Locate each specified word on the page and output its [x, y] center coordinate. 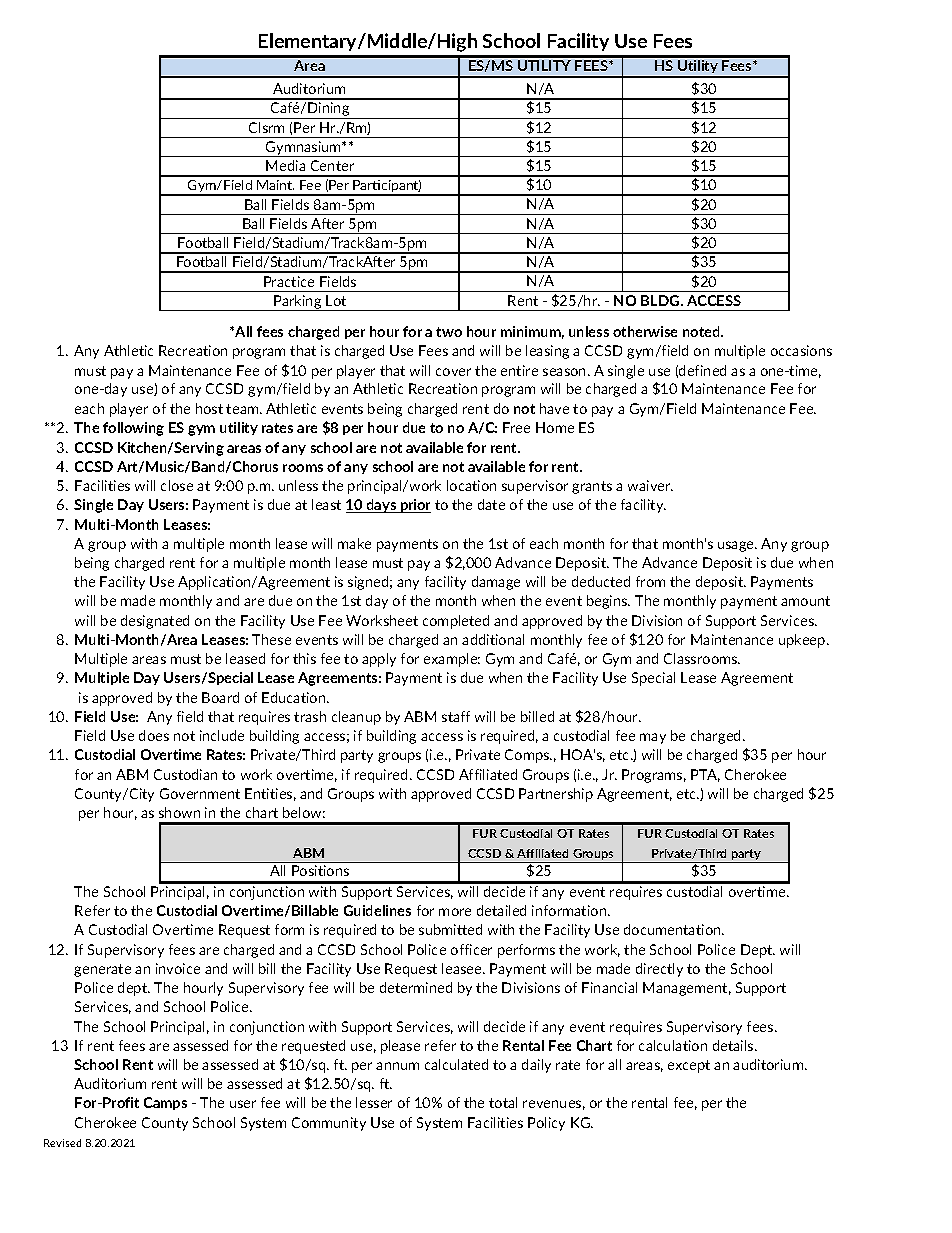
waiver [650, 485]
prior [414, 506]
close [177, 485]
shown [179, 812]
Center [332, 165]
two [449, 332]
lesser [374, 1102]
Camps [165, 1103]
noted [702, 331]
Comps [528, 756]
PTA [705, 775]
